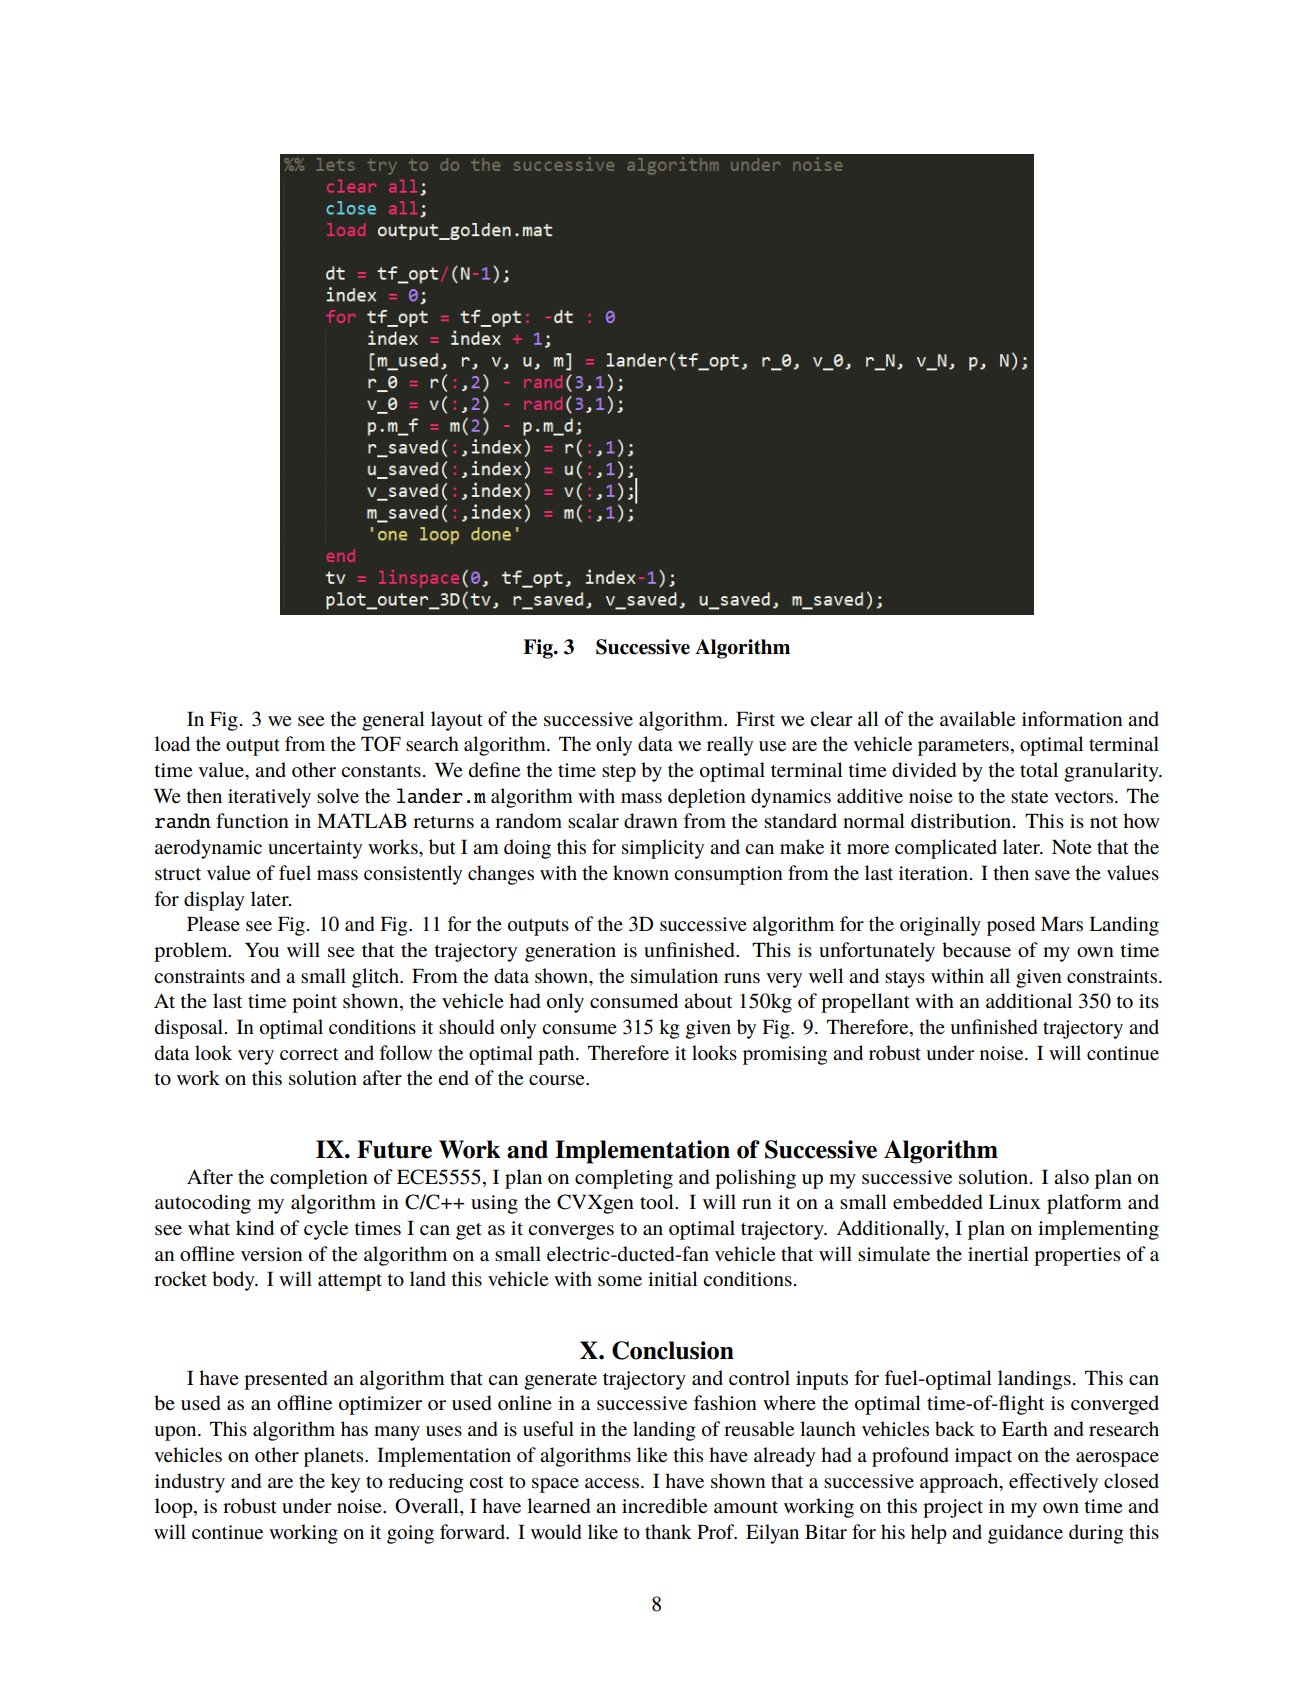  Describe the element at coordinates (345, 1483) in the screenshot. I see `key` at that location.
